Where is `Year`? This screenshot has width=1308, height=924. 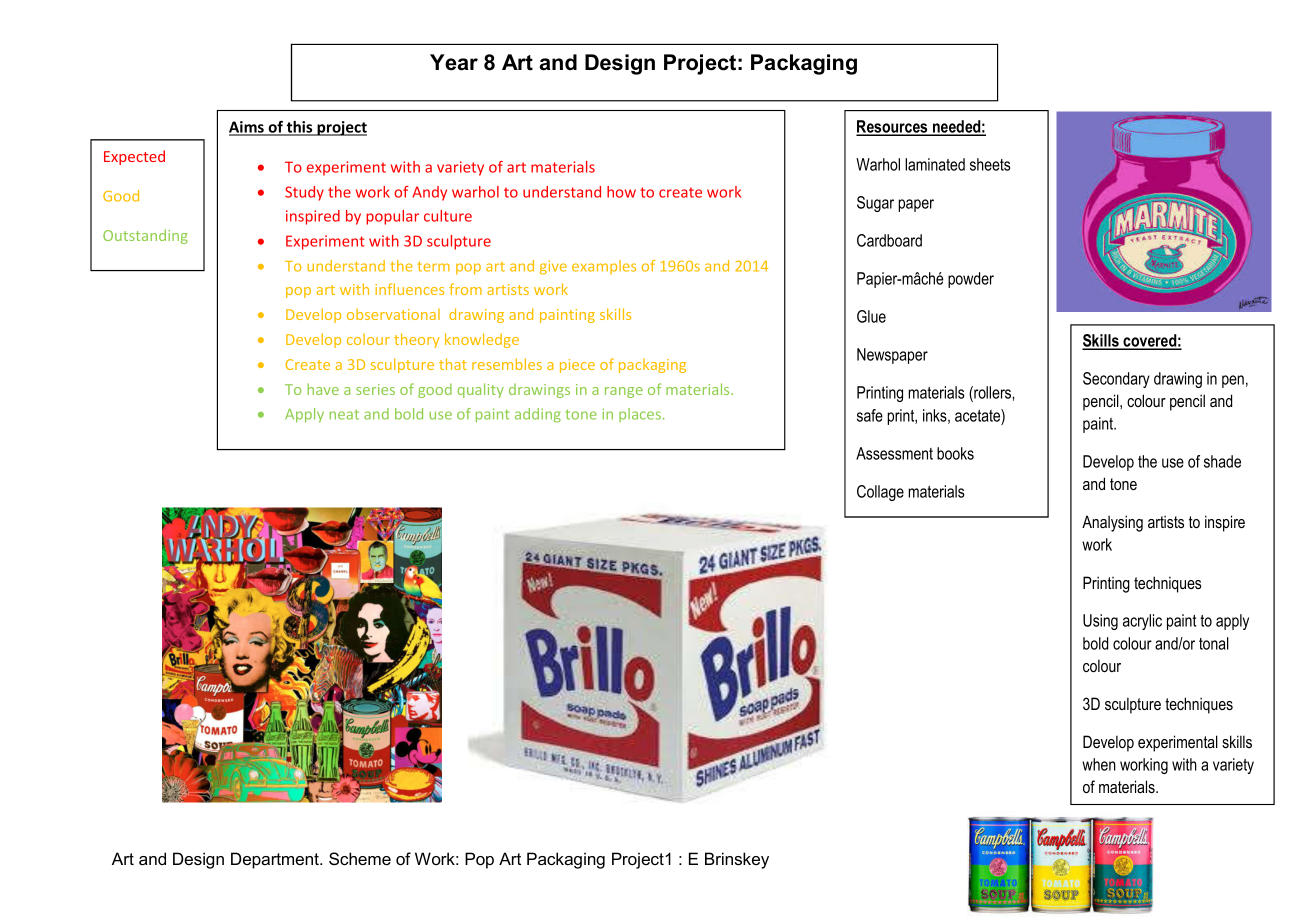
Year is located at coordinates (454, 62).
